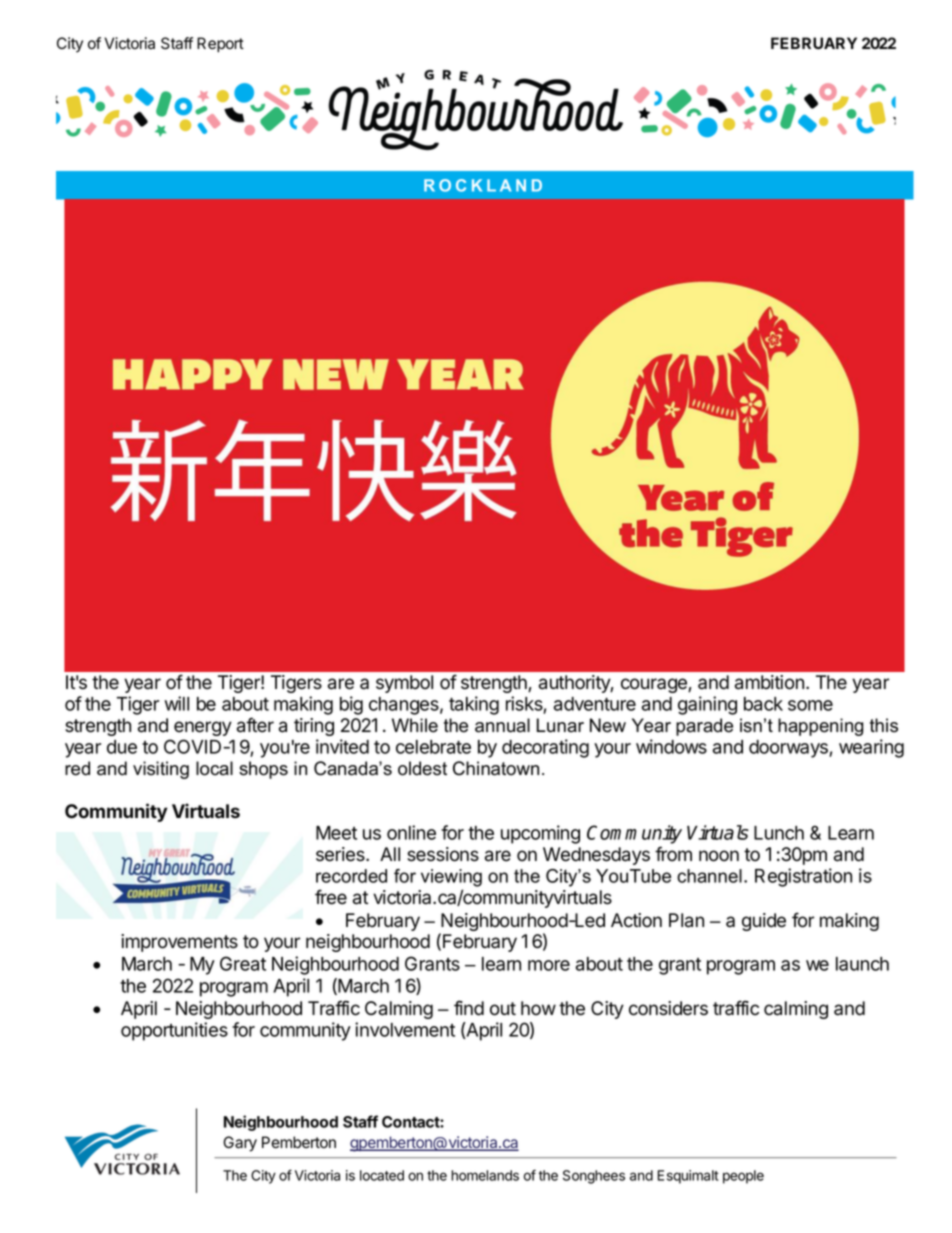 The width and height of the screenshot is (952, 1233). What do you see at coordinates (451, 878) in the screenshot?
I see `viewing` at bounding box center [451, 878].
